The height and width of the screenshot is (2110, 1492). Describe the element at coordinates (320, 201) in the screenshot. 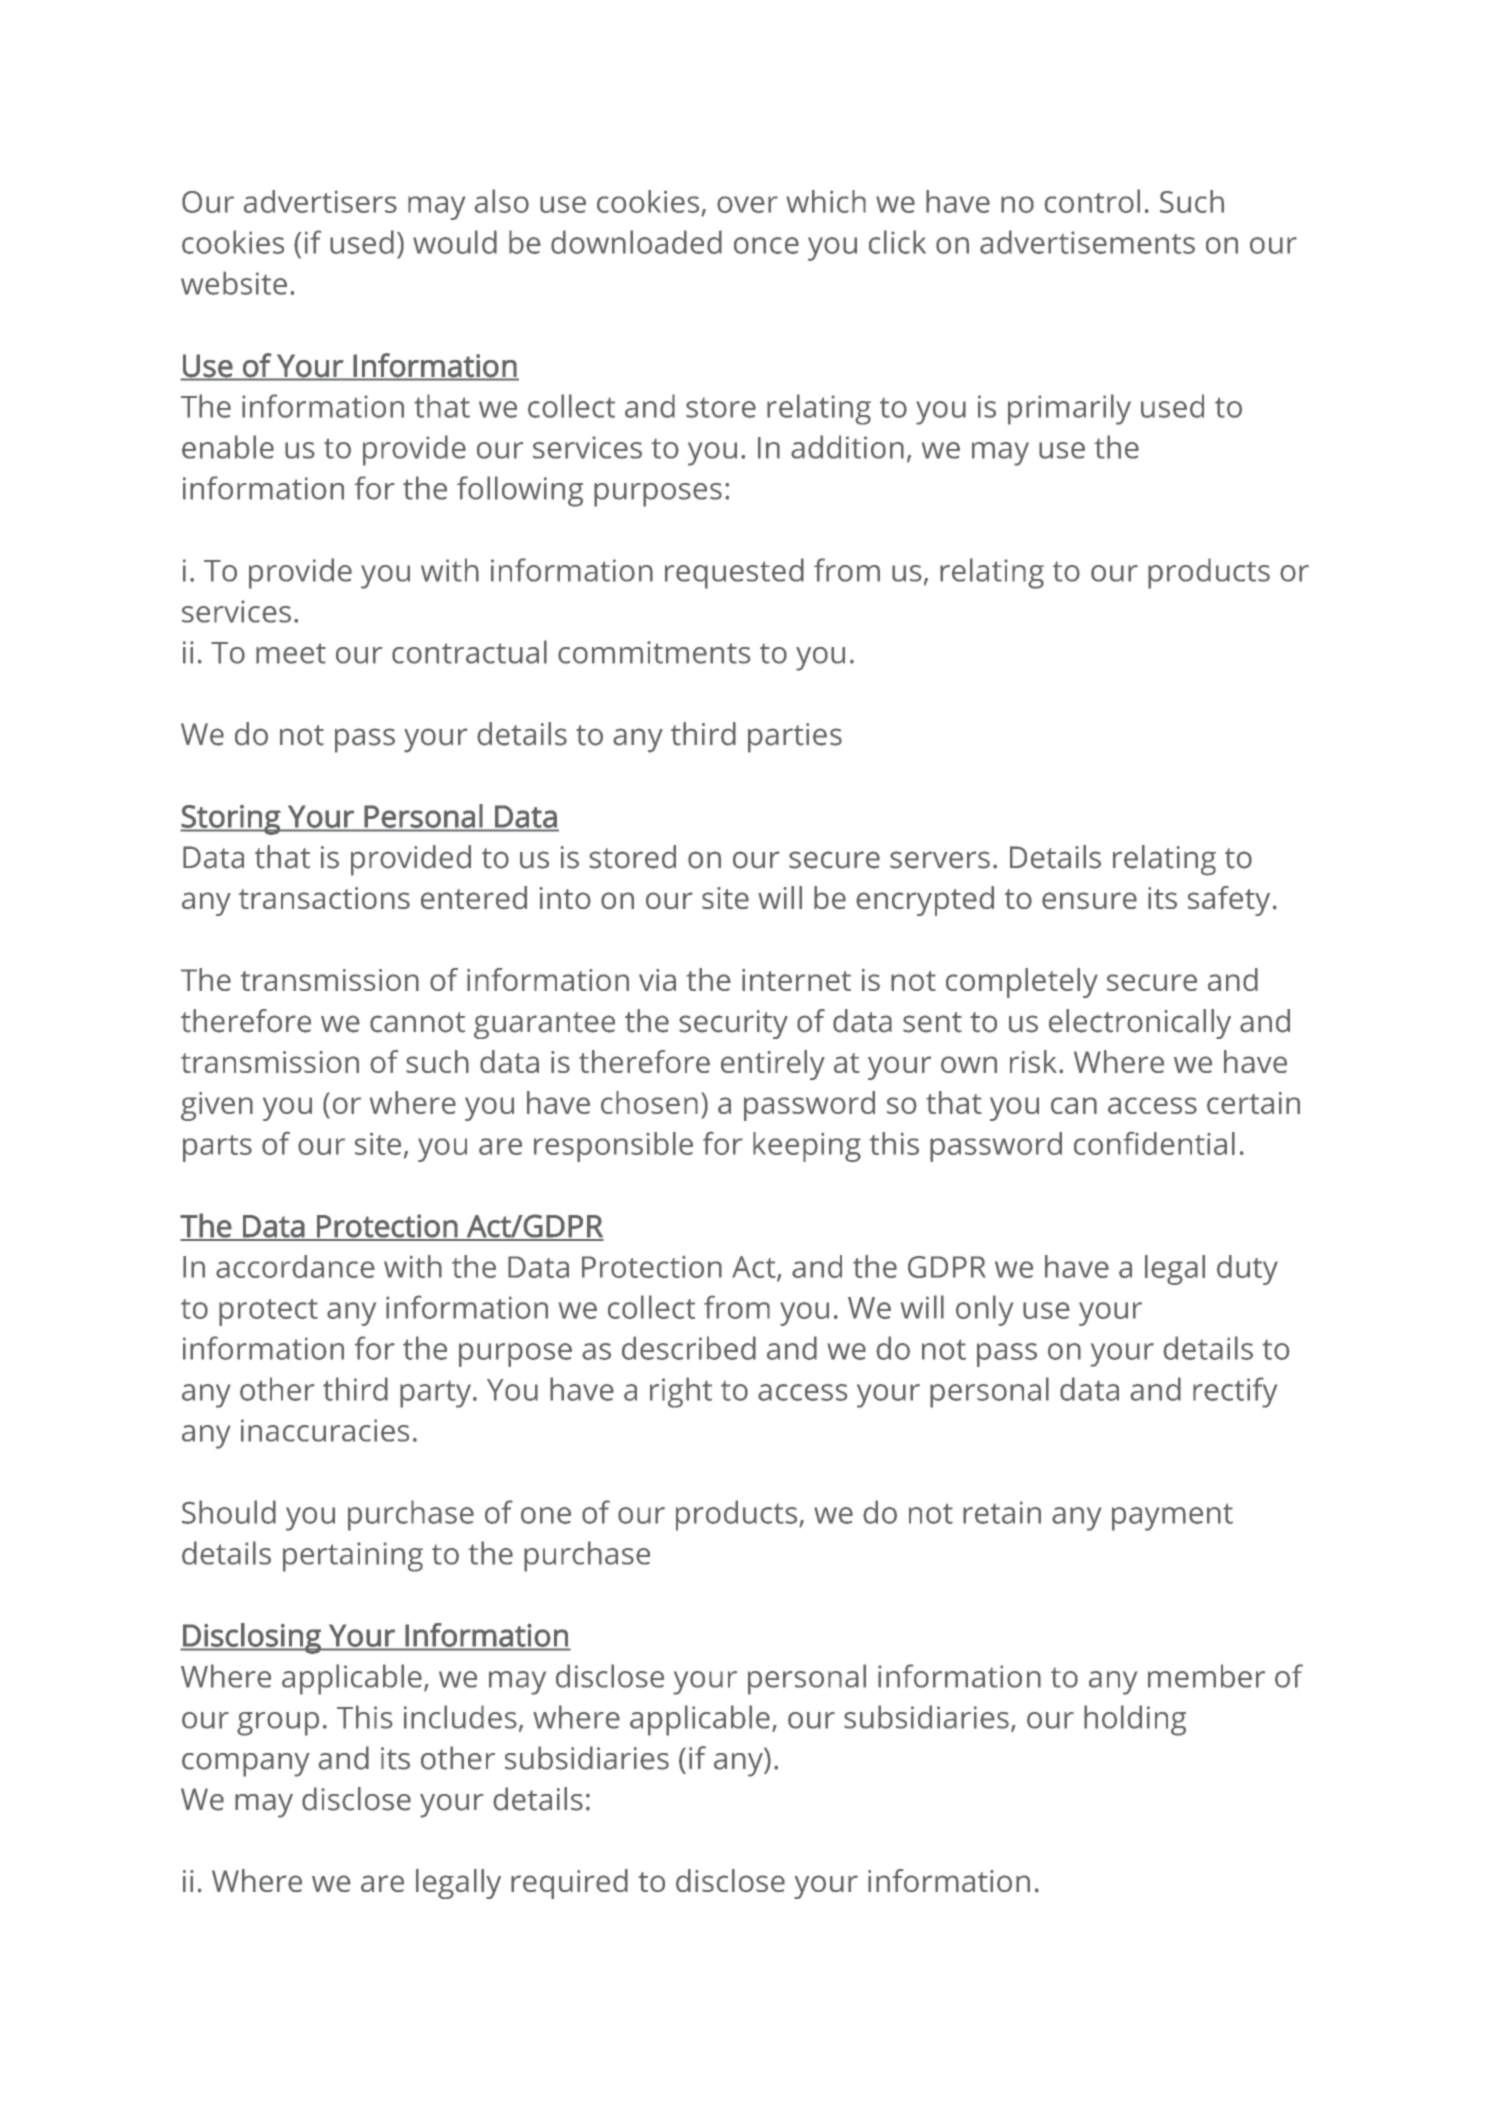

I see `advertisers` at that location.
